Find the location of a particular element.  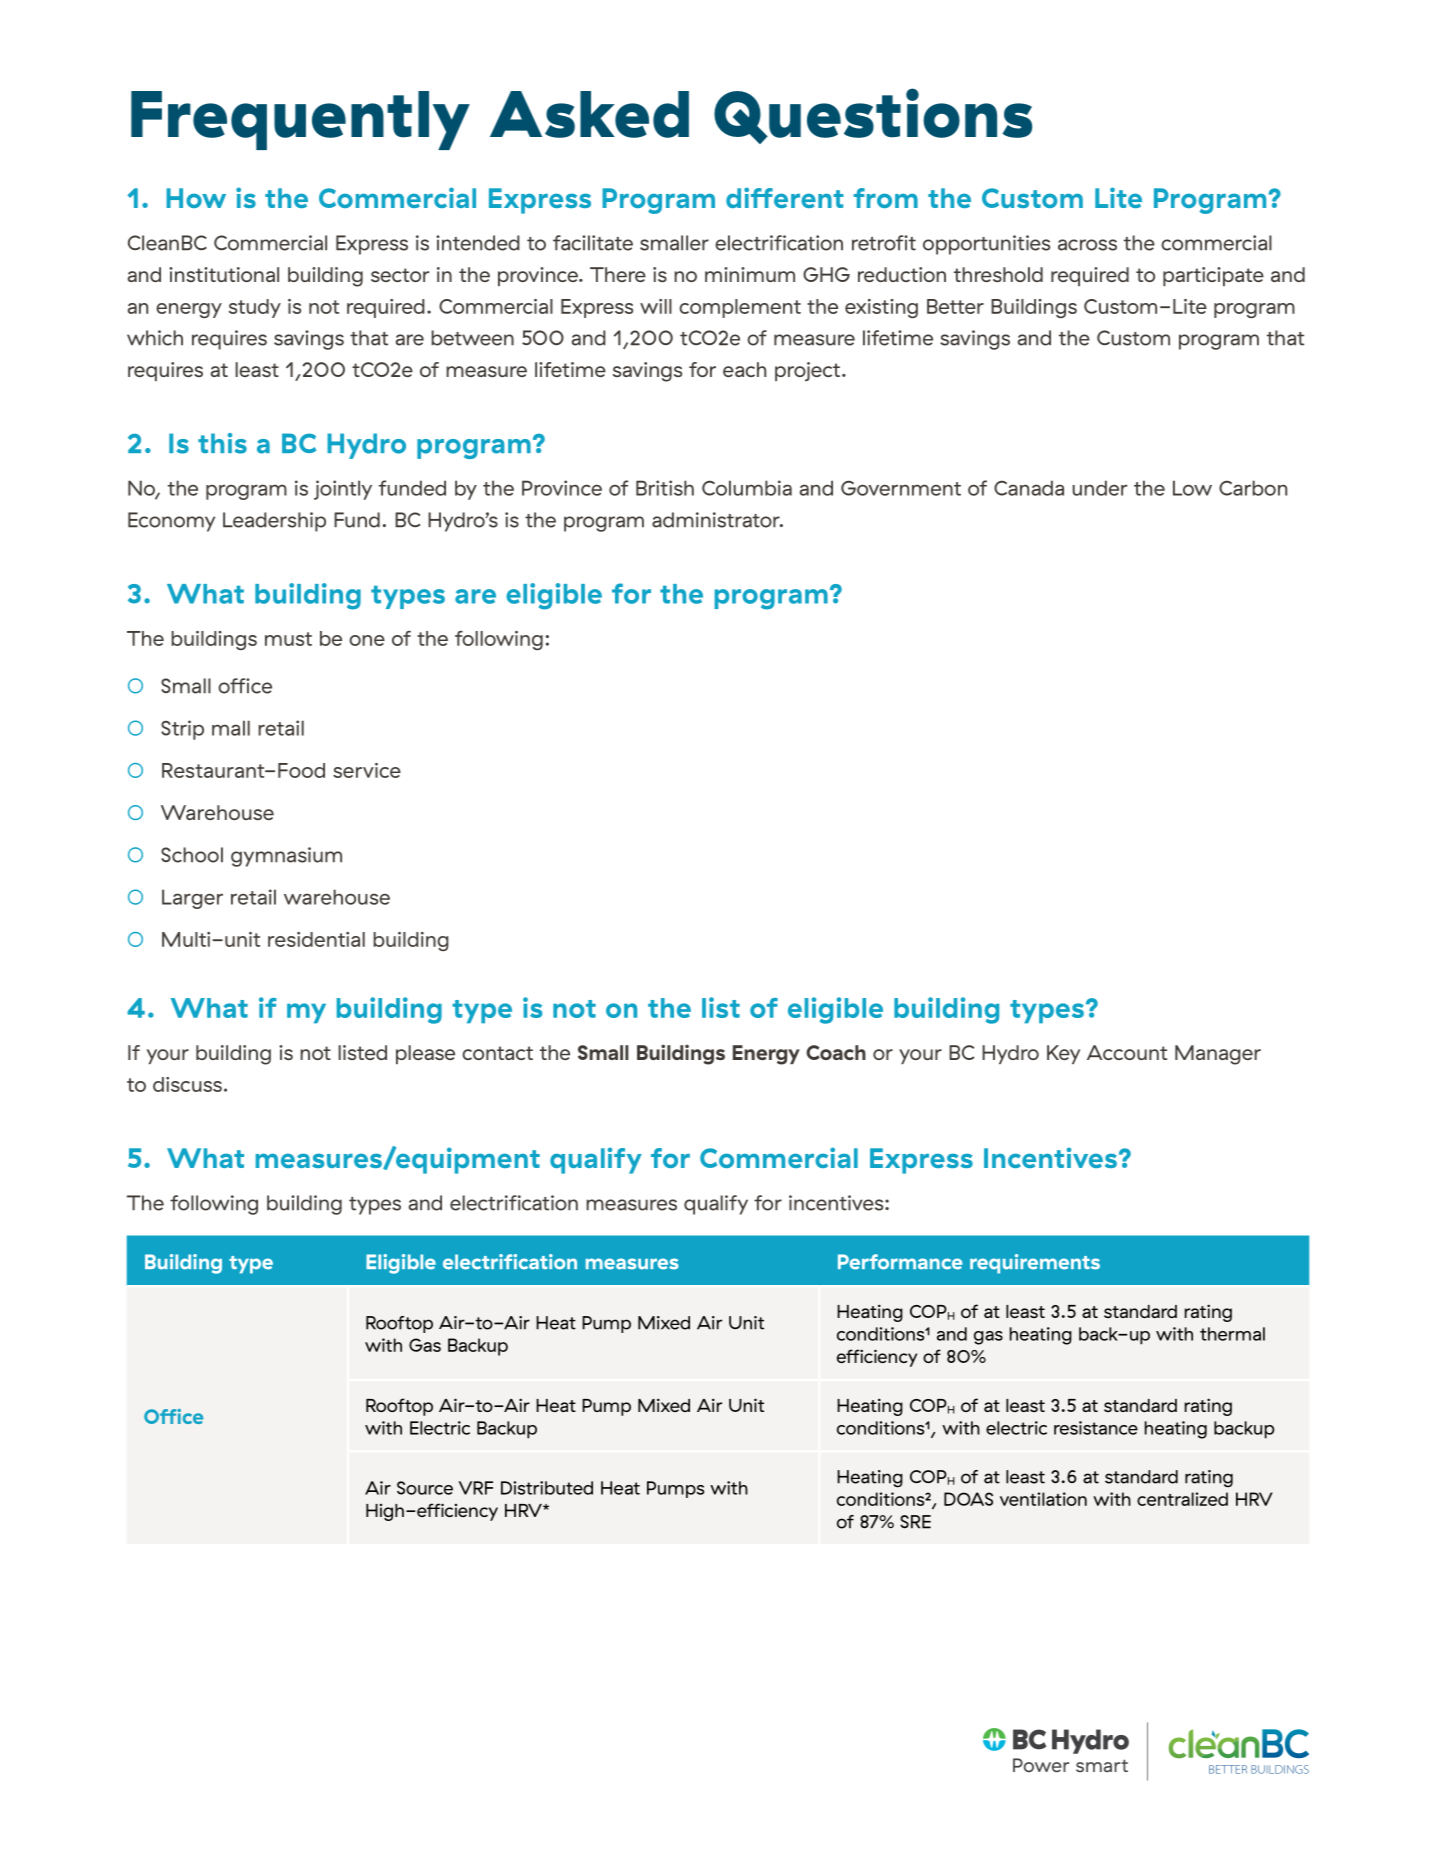

across is located at coordinates (1087, 245).
